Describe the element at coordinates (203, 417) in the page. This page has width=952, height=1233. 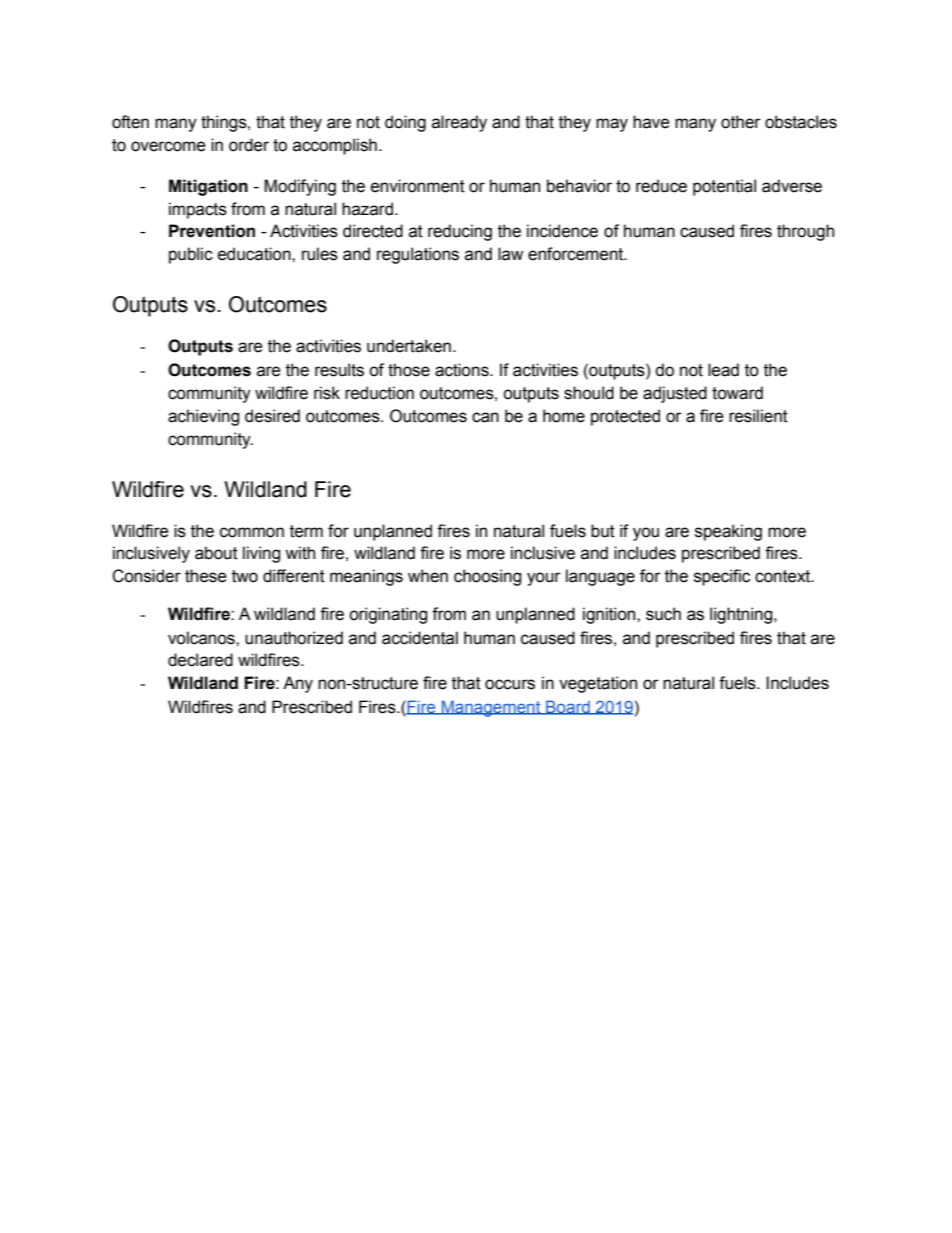
I see `achieving` at that location.
